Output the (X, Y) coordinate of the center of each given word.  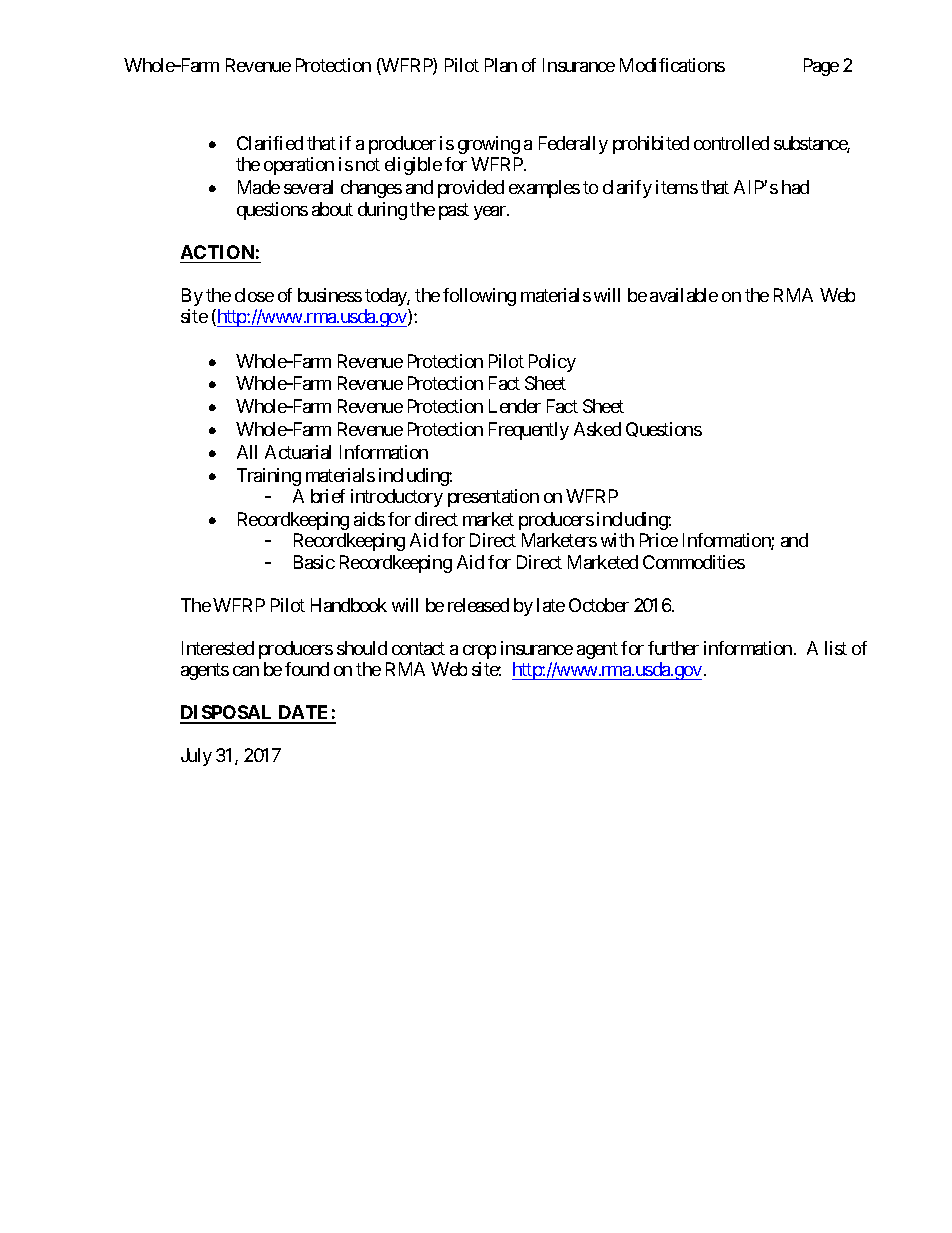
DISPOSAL (228, 714)
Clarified (270, 143)
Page (821, 67)
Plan (501, 65)
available (684, 295)
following (479, 297)
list (836, 648)
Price (659, 540)
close (254, 295)
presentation (493, 498)
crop (479, 652)
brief (328, 496)
